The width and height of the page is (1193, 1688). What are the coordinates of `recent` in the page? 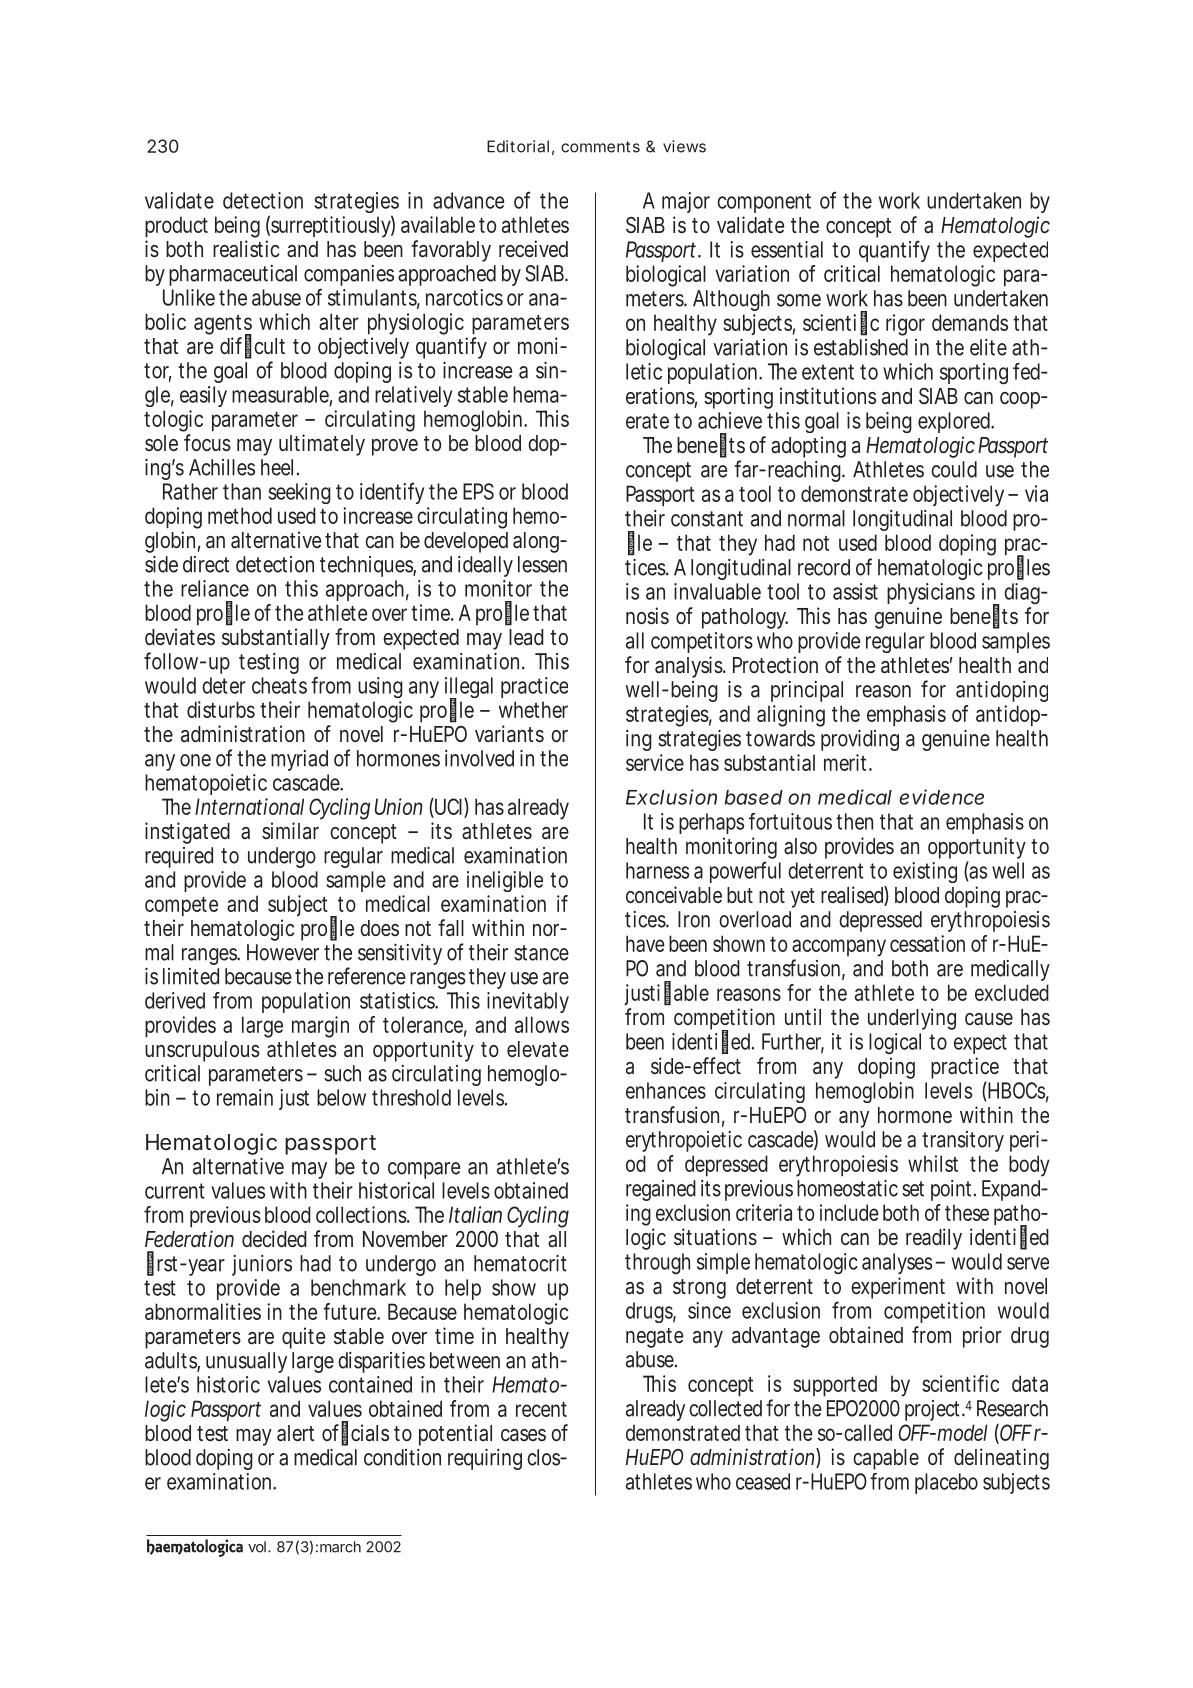 It's located at (541, 1409).
